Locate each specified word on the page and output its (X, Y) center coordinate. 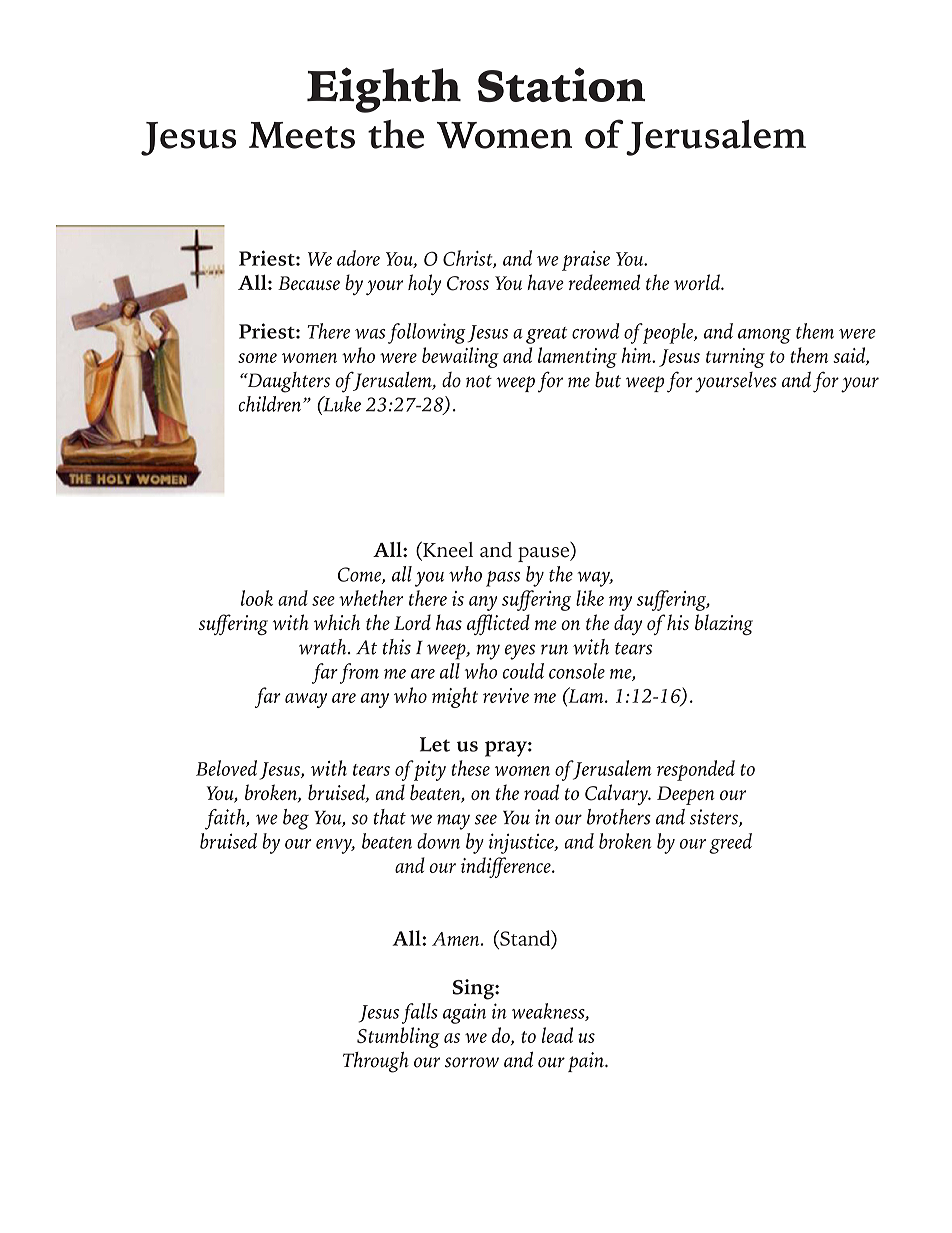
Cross (468, 283)
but (608, 380)
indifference (507, 867)
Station (561, 84)
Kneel (447, 550)
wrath (324, 647)
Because (309, 283)
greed (730, 843)
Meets (302, 135)
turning (735, 358)
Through (376, 1062)
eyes (520, 652)
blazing (724, 624)
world (698, 282)
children (269, 404)
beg (296, 819)
